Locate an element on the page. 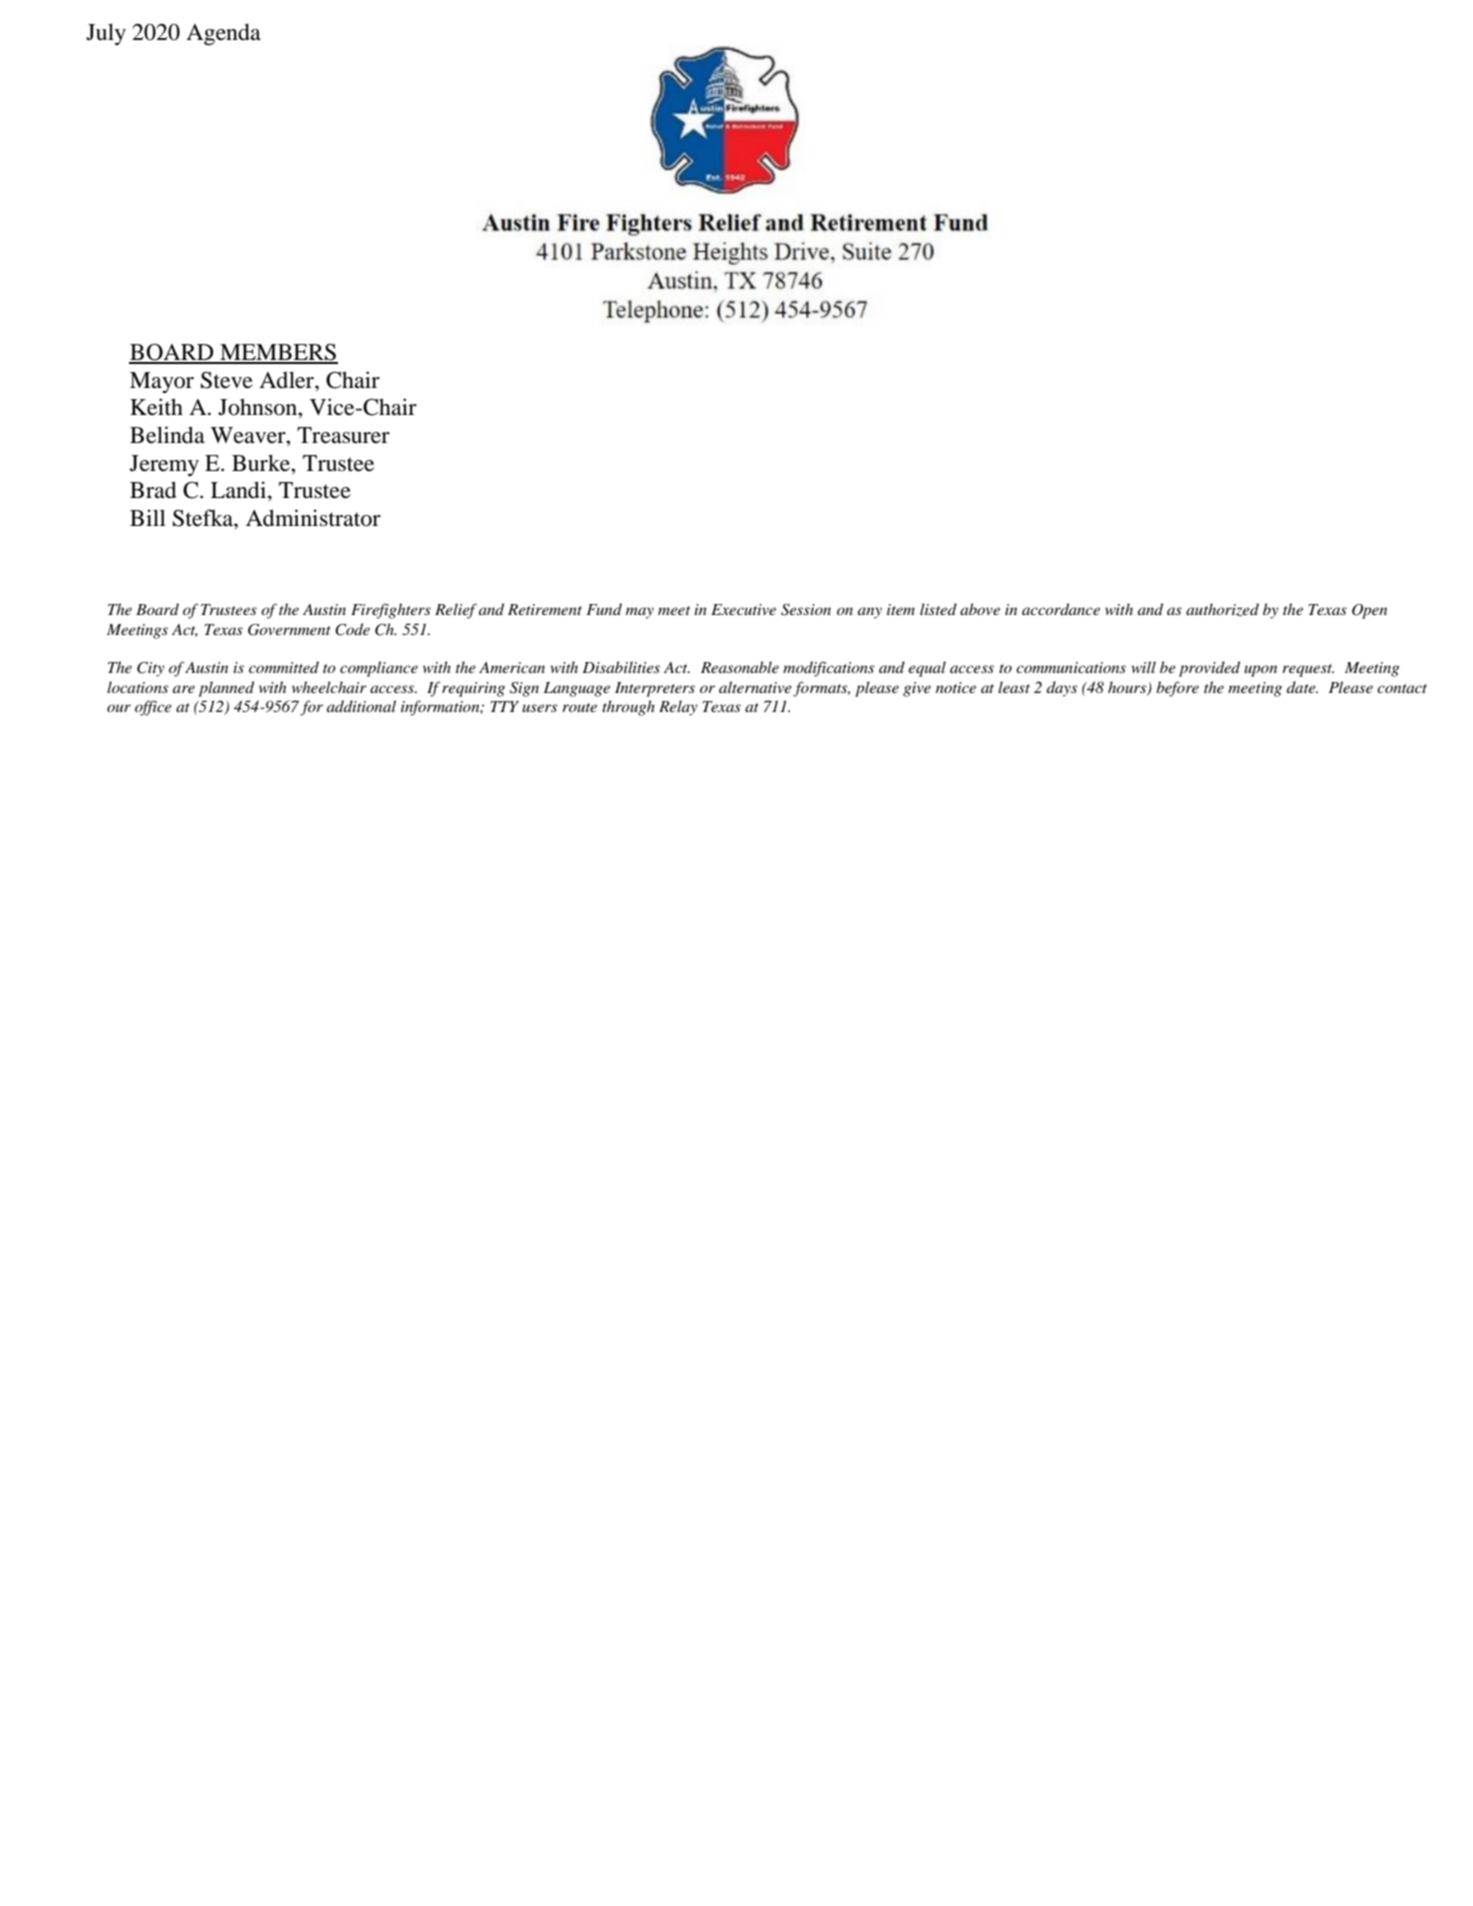 The height and width of the document is (1906, 1473). MEMBERS is located at coordinates (278, 353).
